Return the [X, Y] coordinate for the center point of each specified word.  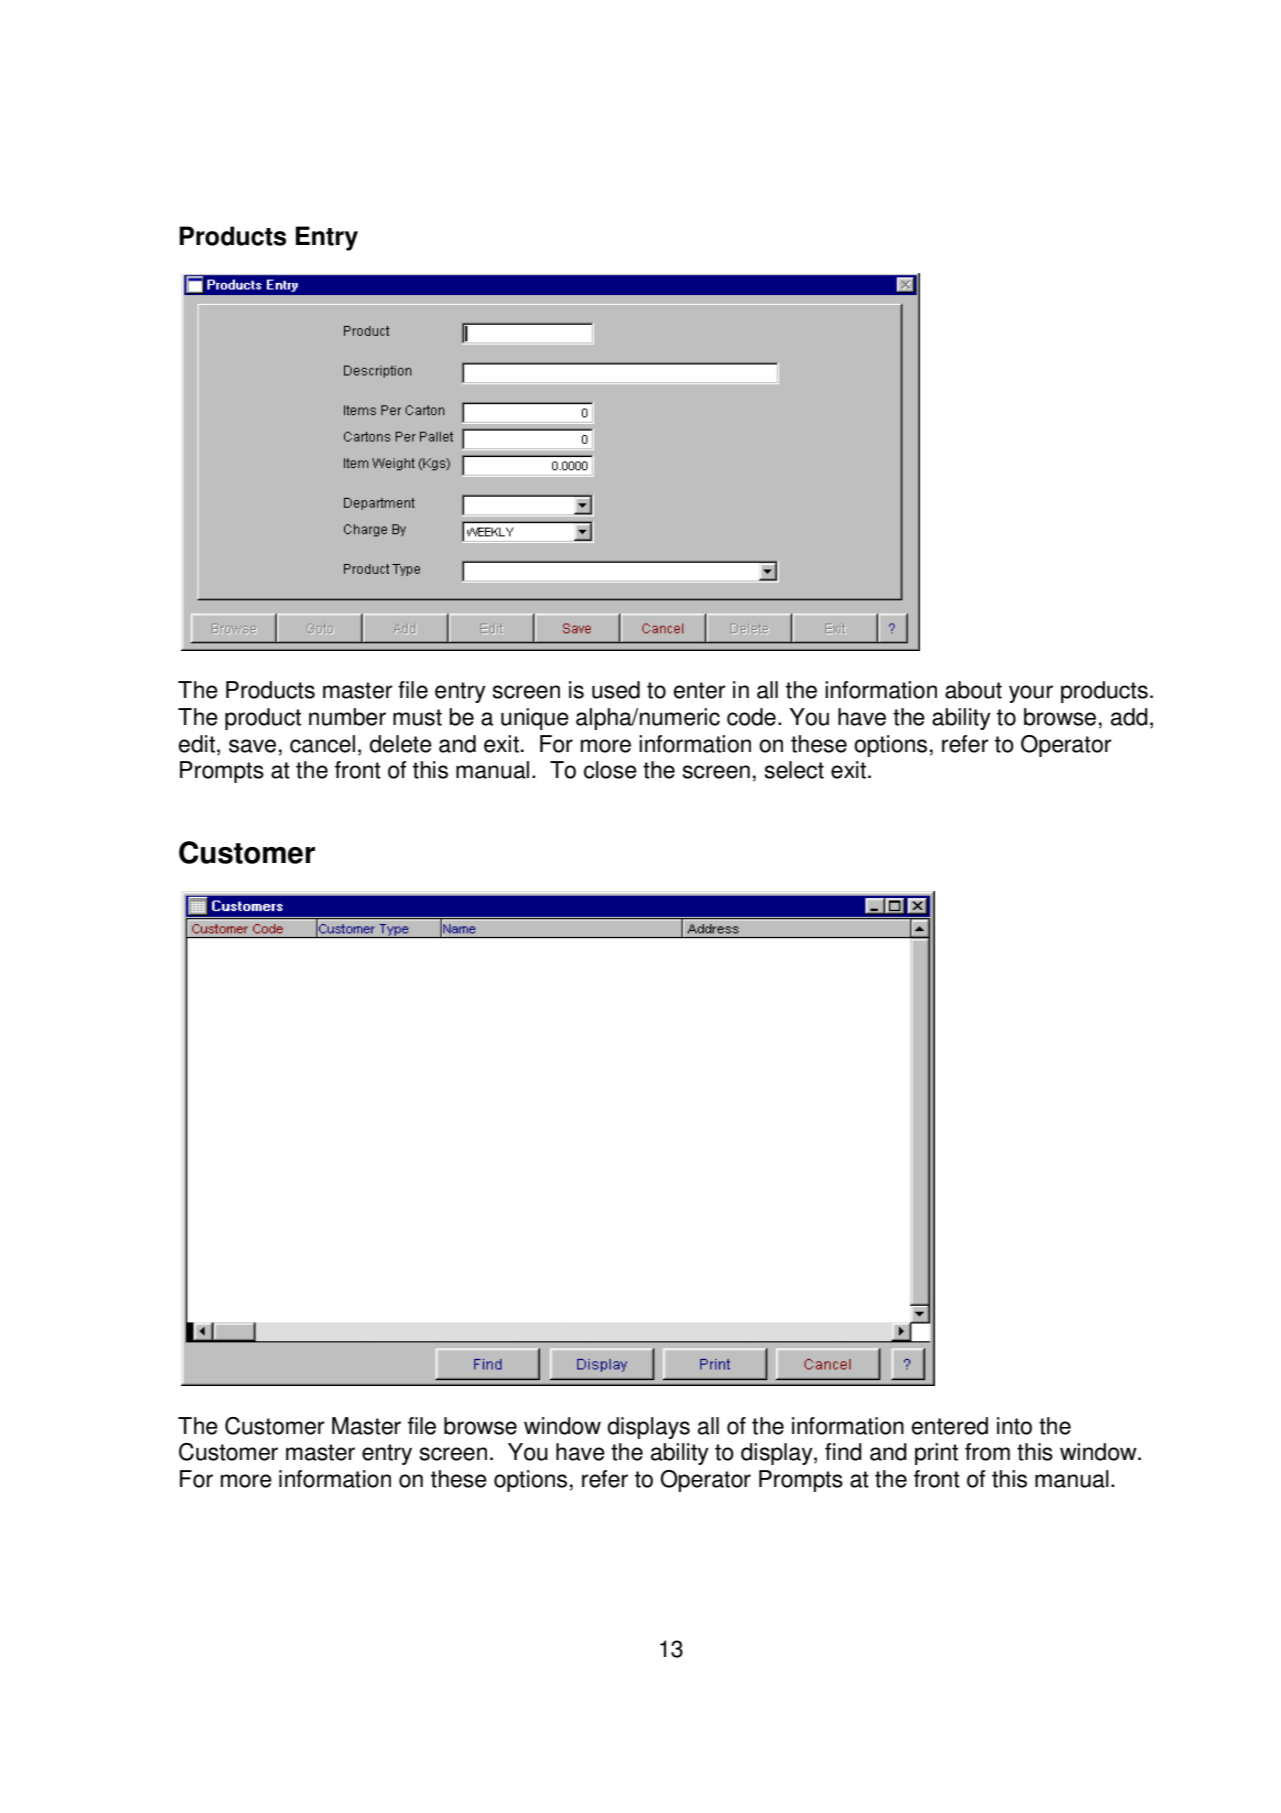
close [610, 770]
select [794, 770]
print [936, 1454]
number [347, 717]
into [1014, 1426]
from [987, 1452]
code [751, 717]
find [843, 1452]
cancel [322, 744]
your [1031, 694]
